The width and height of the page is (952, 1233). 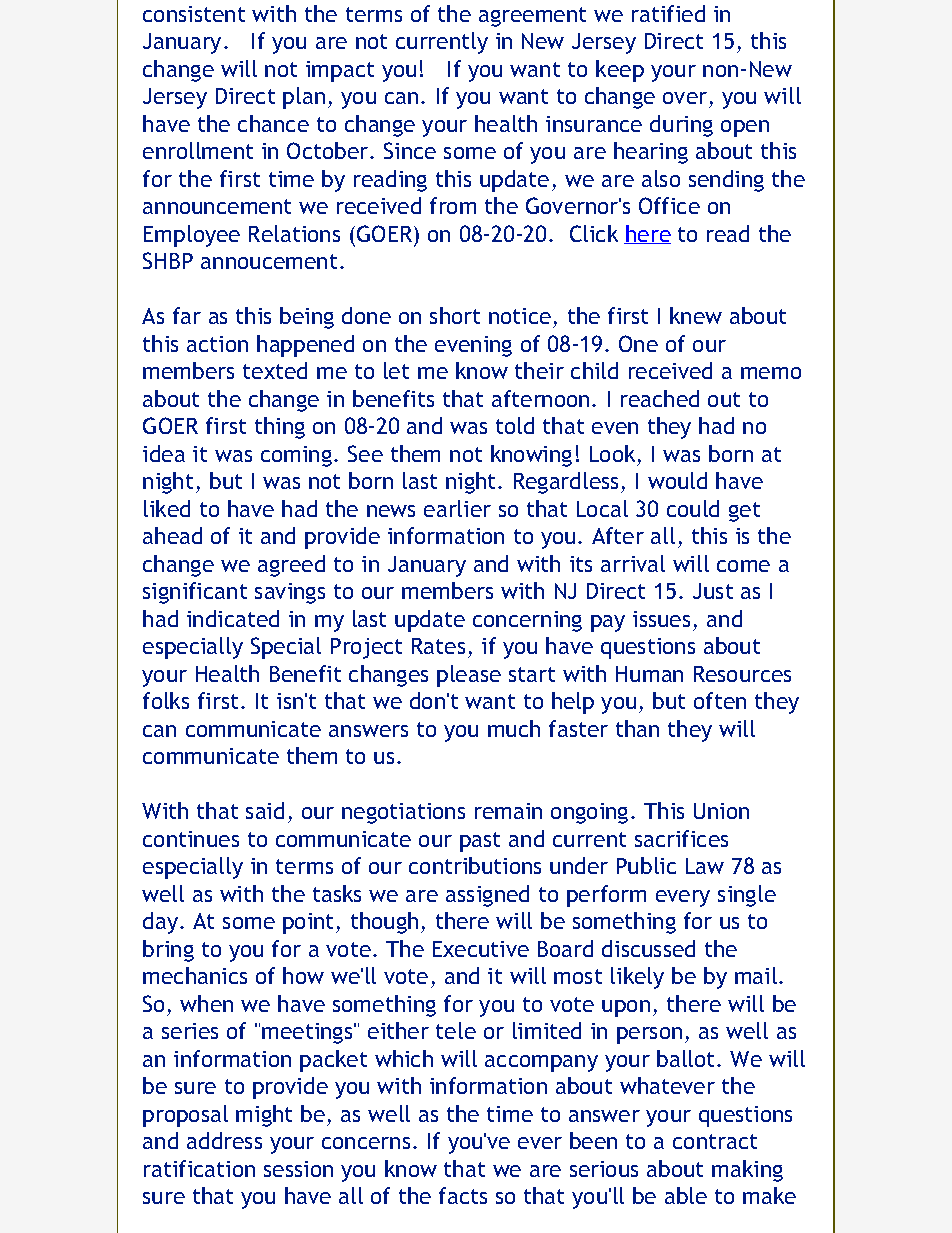 What do you see at coordinates (217, 344) in the page?
I see `action` at bounding box center [217, 344].
